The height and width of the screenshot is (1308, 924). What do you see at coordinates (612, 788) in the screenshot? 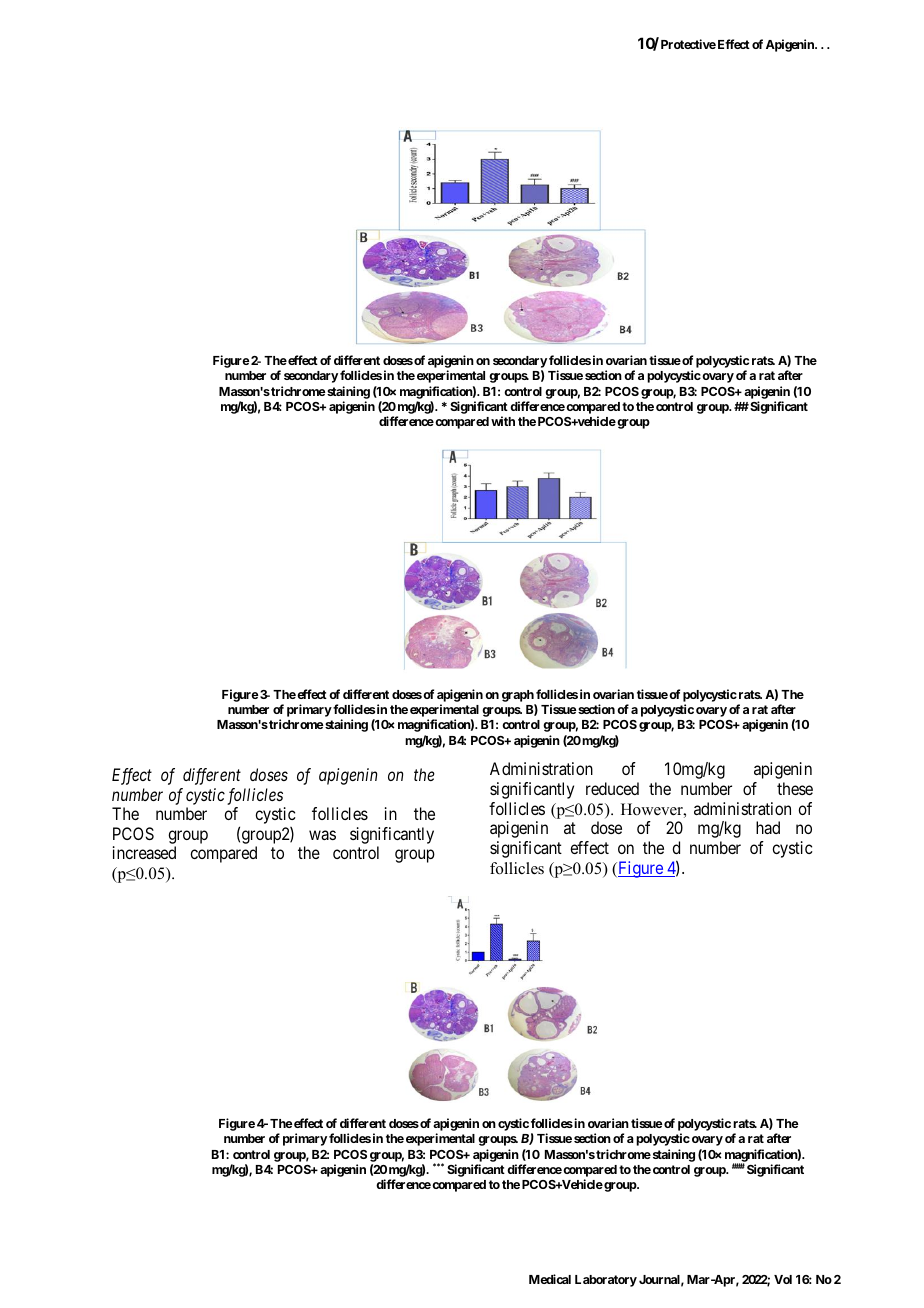
I see `reduced` at bounding box center [612, 788].
